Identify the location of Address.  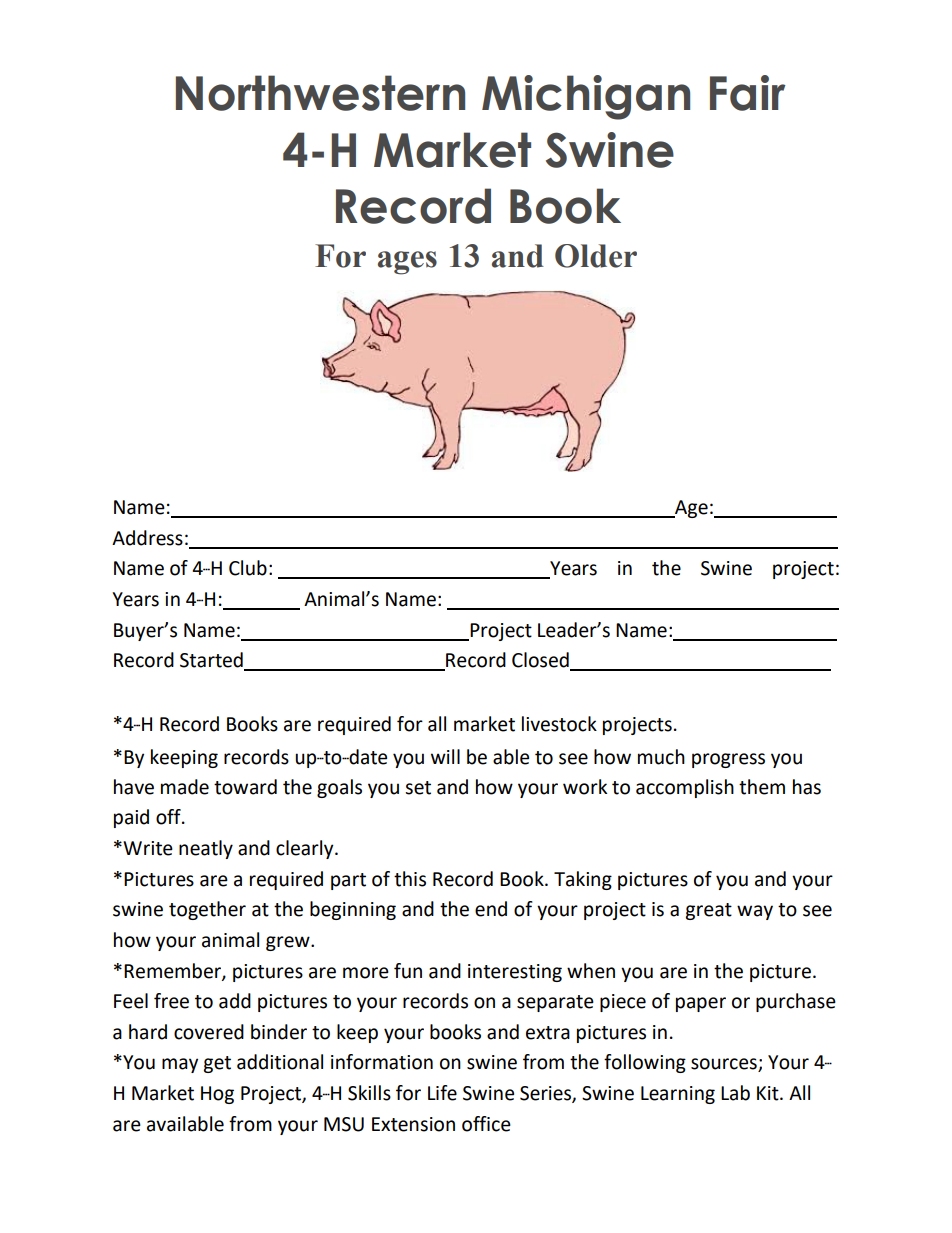
(147, 538).
